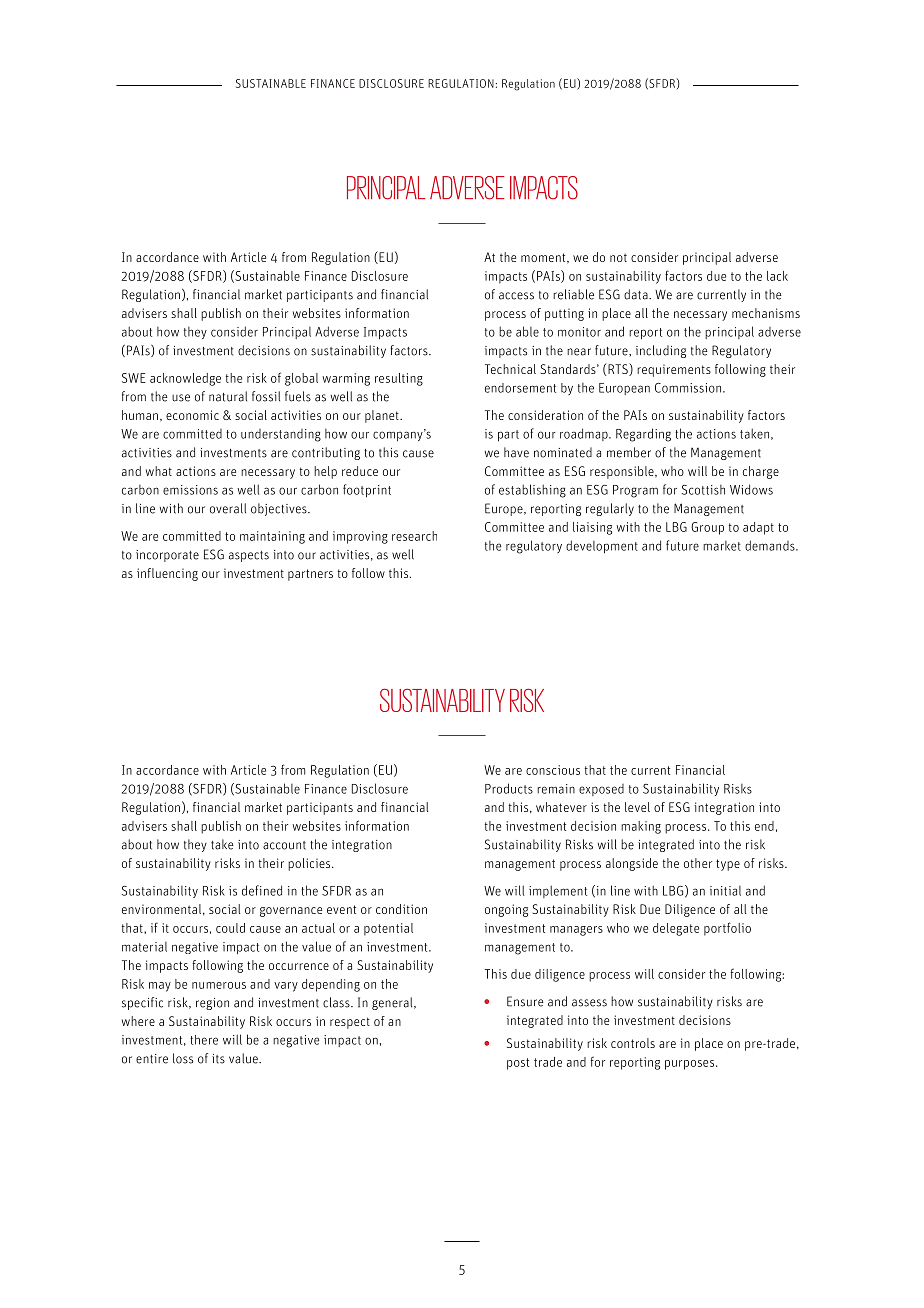 The height and width of the screenshot is (1308, 924). Describe the element at coordinates (204, 1040) in the screenshot. I see `there` at that location.
